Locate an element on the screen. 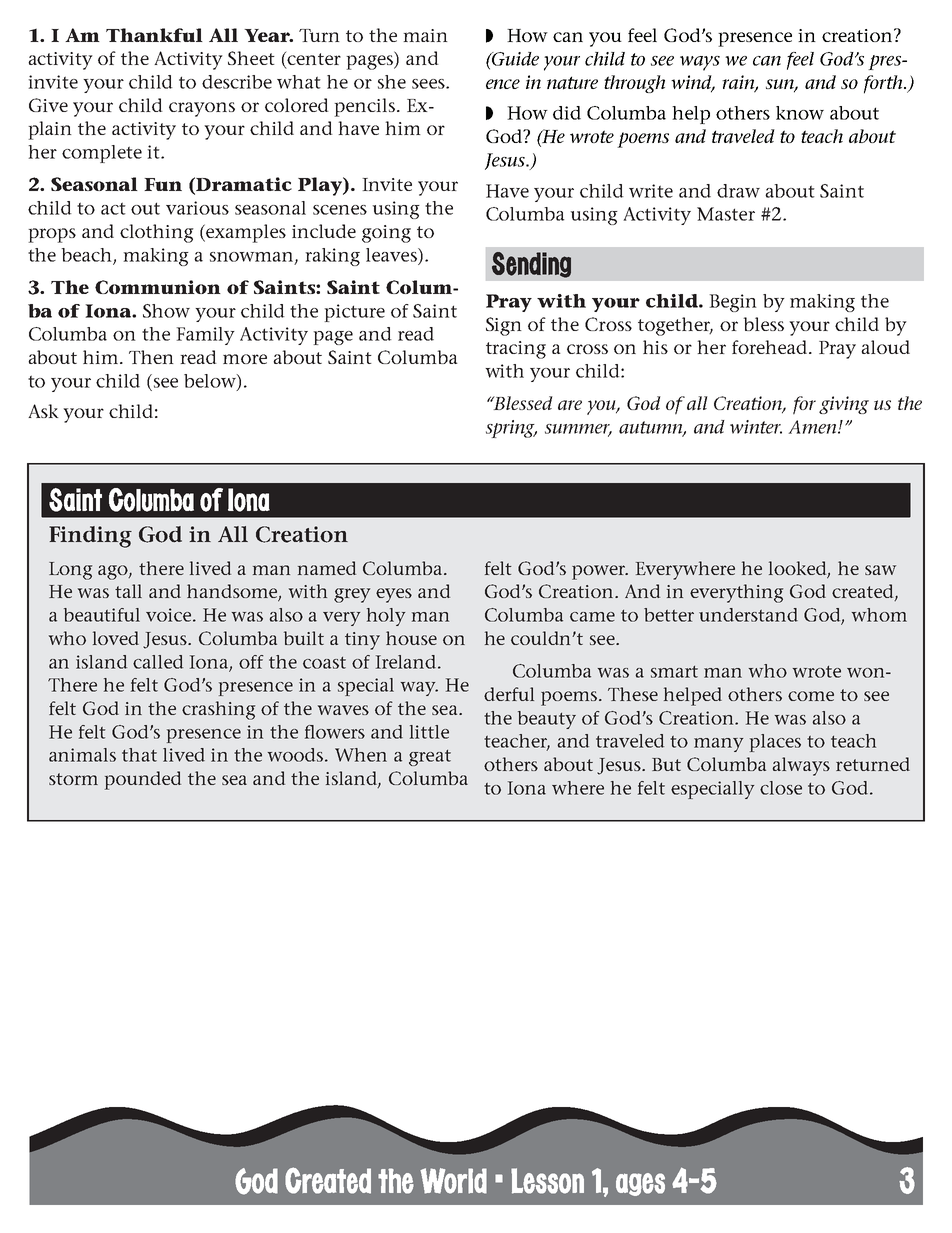 This screenshot has width=952, height=1233. sees is located at coordinates (429, 84).
